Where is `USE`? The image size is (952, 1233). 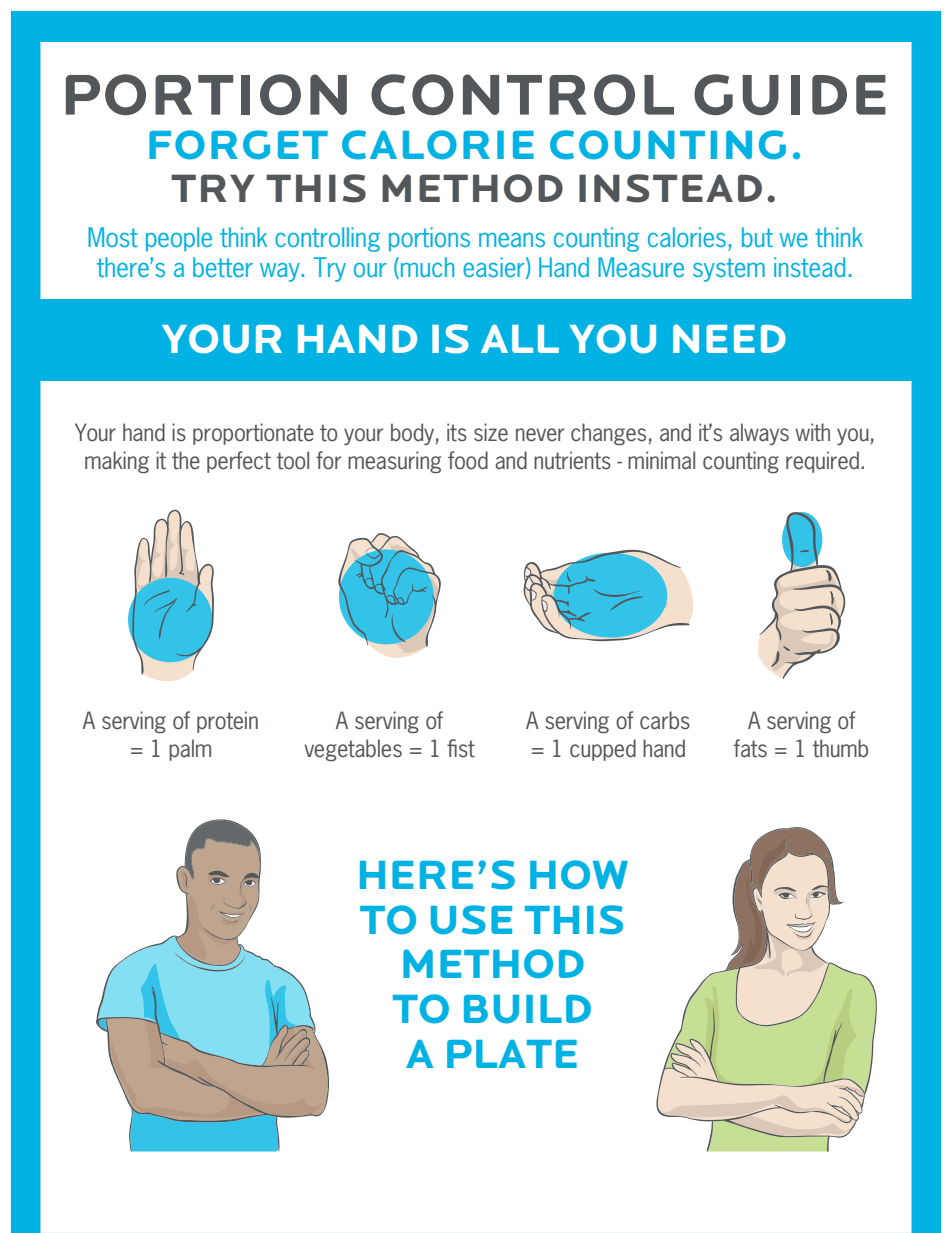 USE is located at coordinates (471, 920).
